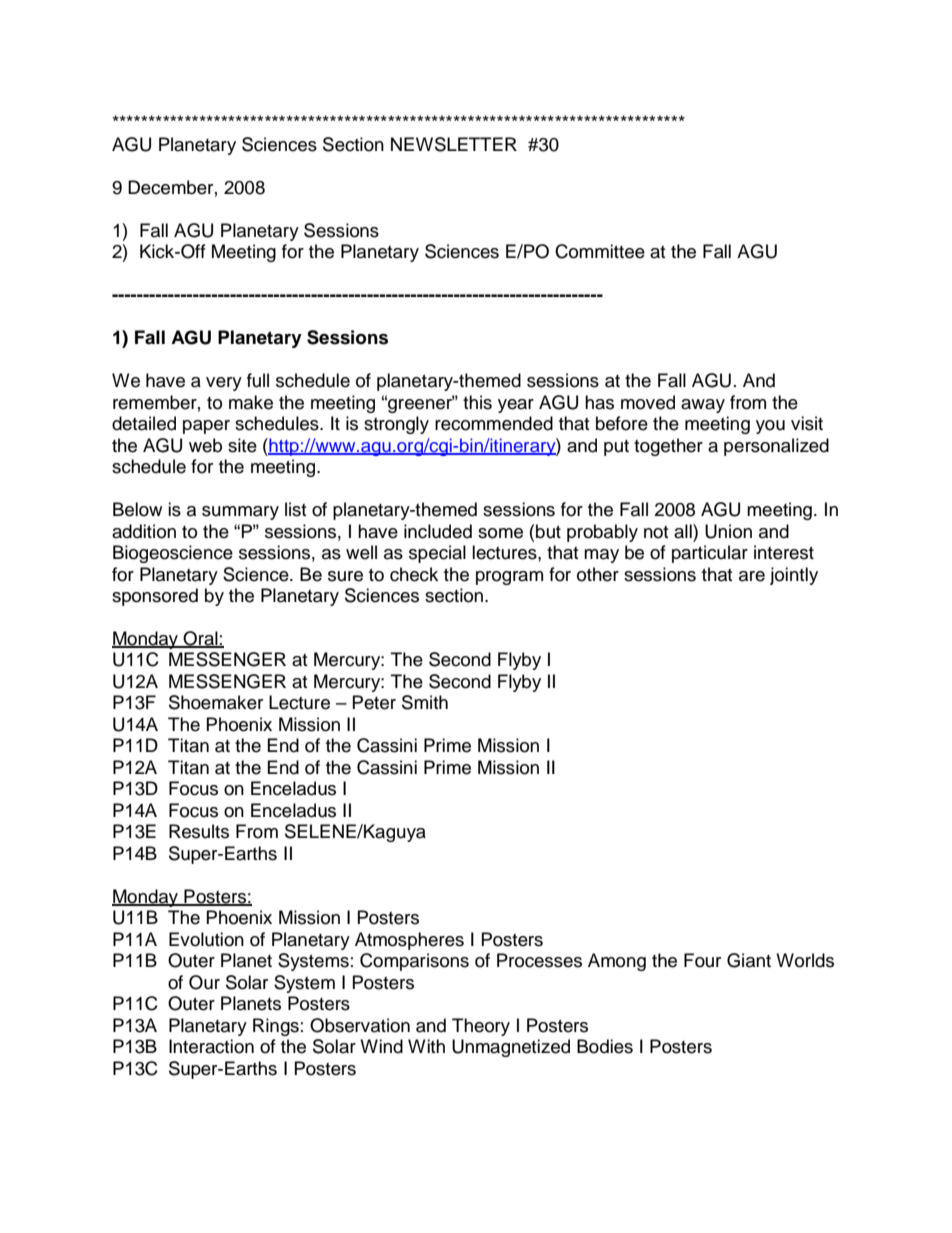 This screenshot has height=1233, width=952. I want to click on sponsored, so click(155, 597).
